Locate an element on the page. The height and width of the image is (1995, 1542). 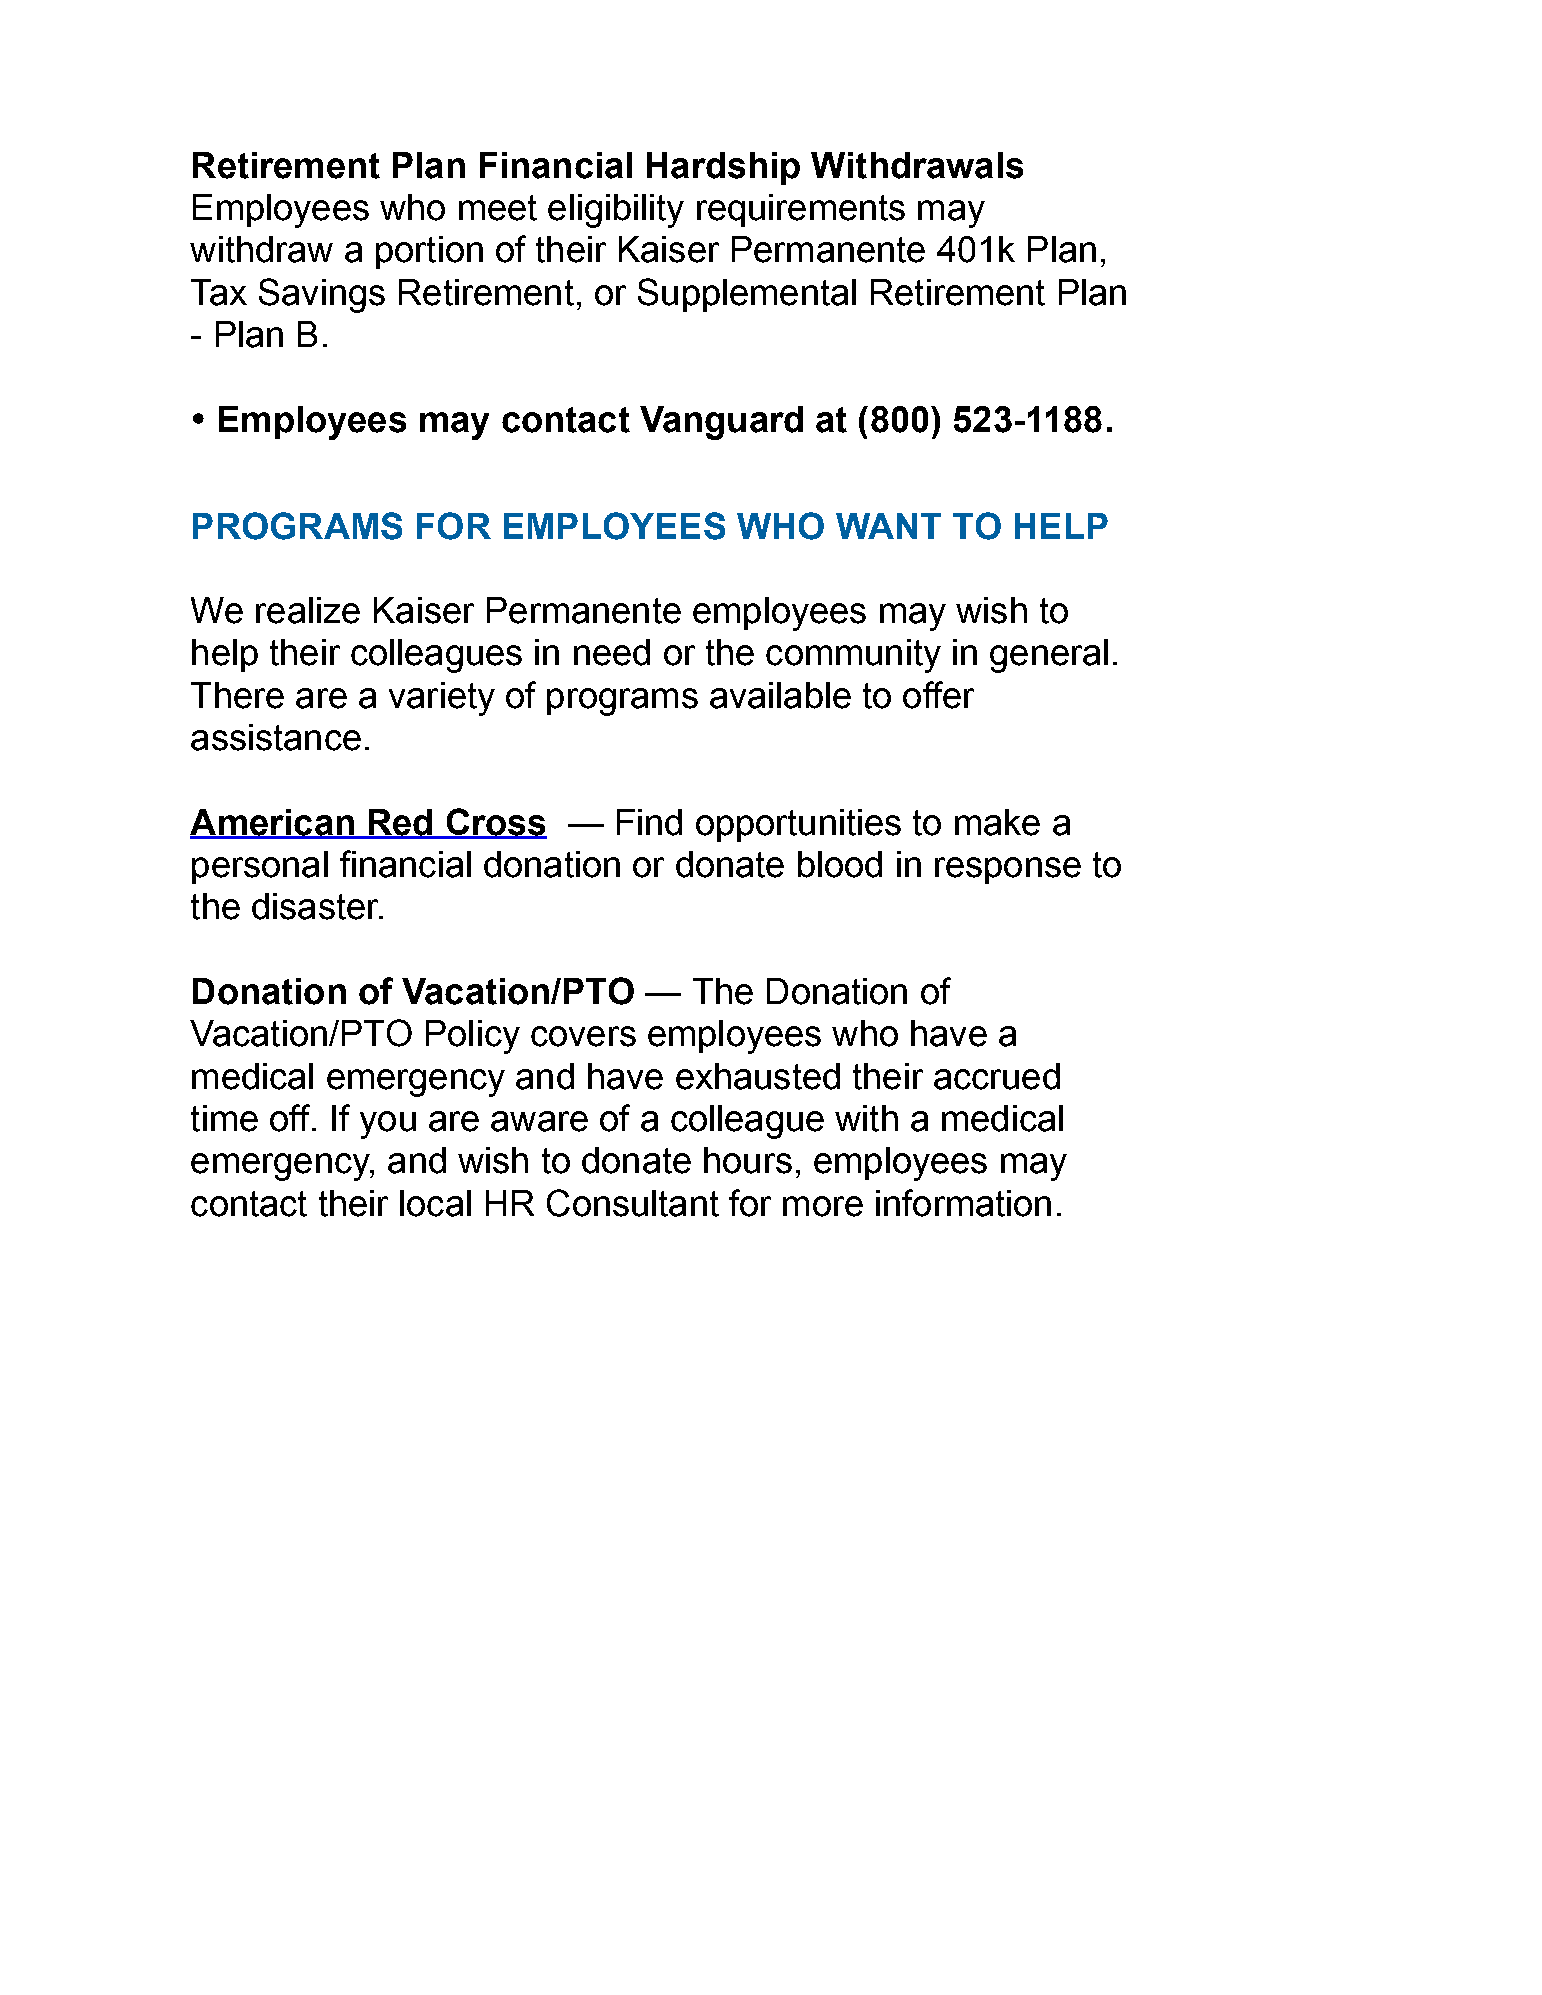
Vanguard is located at coordinates (721, 423).
